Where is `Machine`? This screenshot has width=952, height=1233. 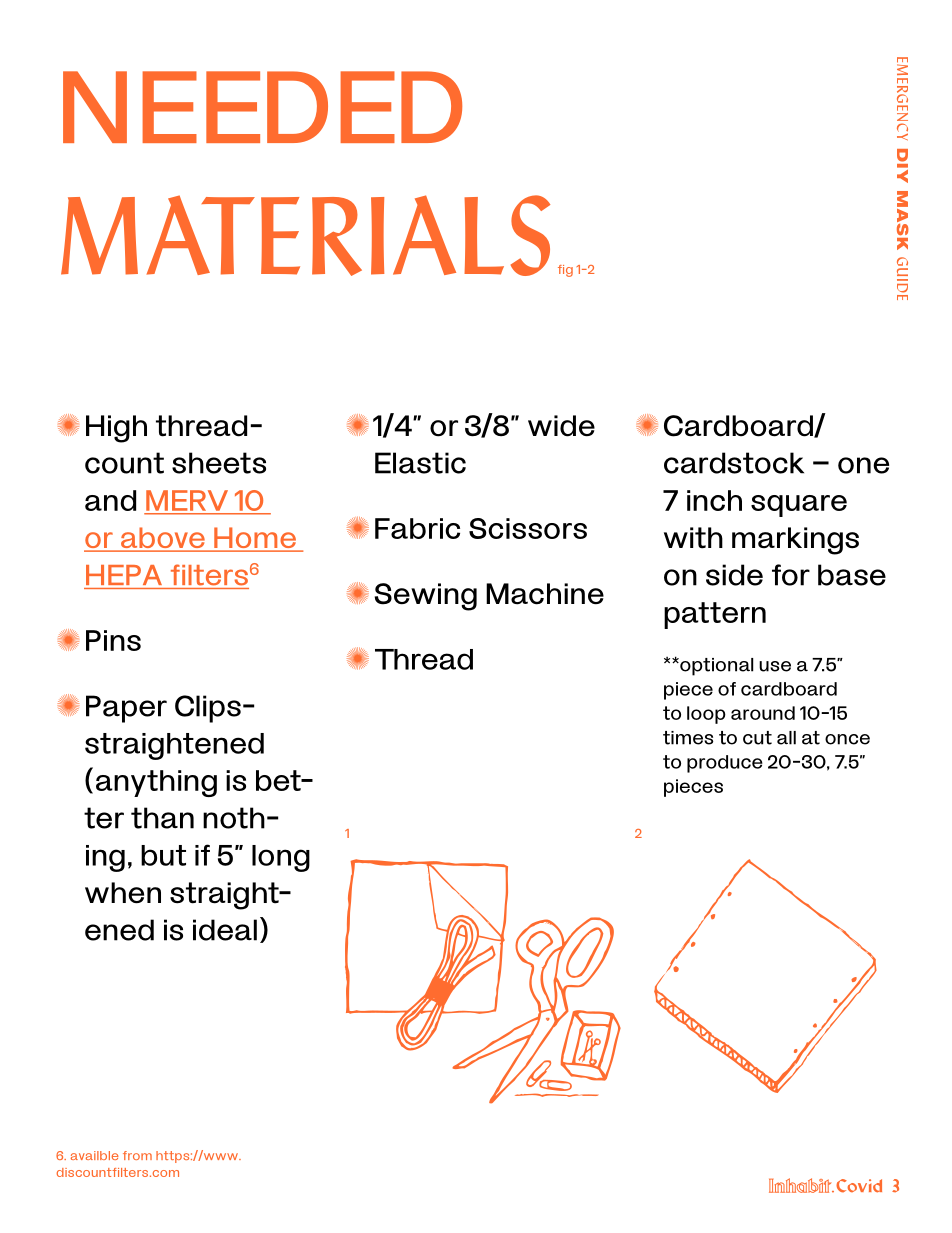
Machine is located at coordinates (545, 594).
